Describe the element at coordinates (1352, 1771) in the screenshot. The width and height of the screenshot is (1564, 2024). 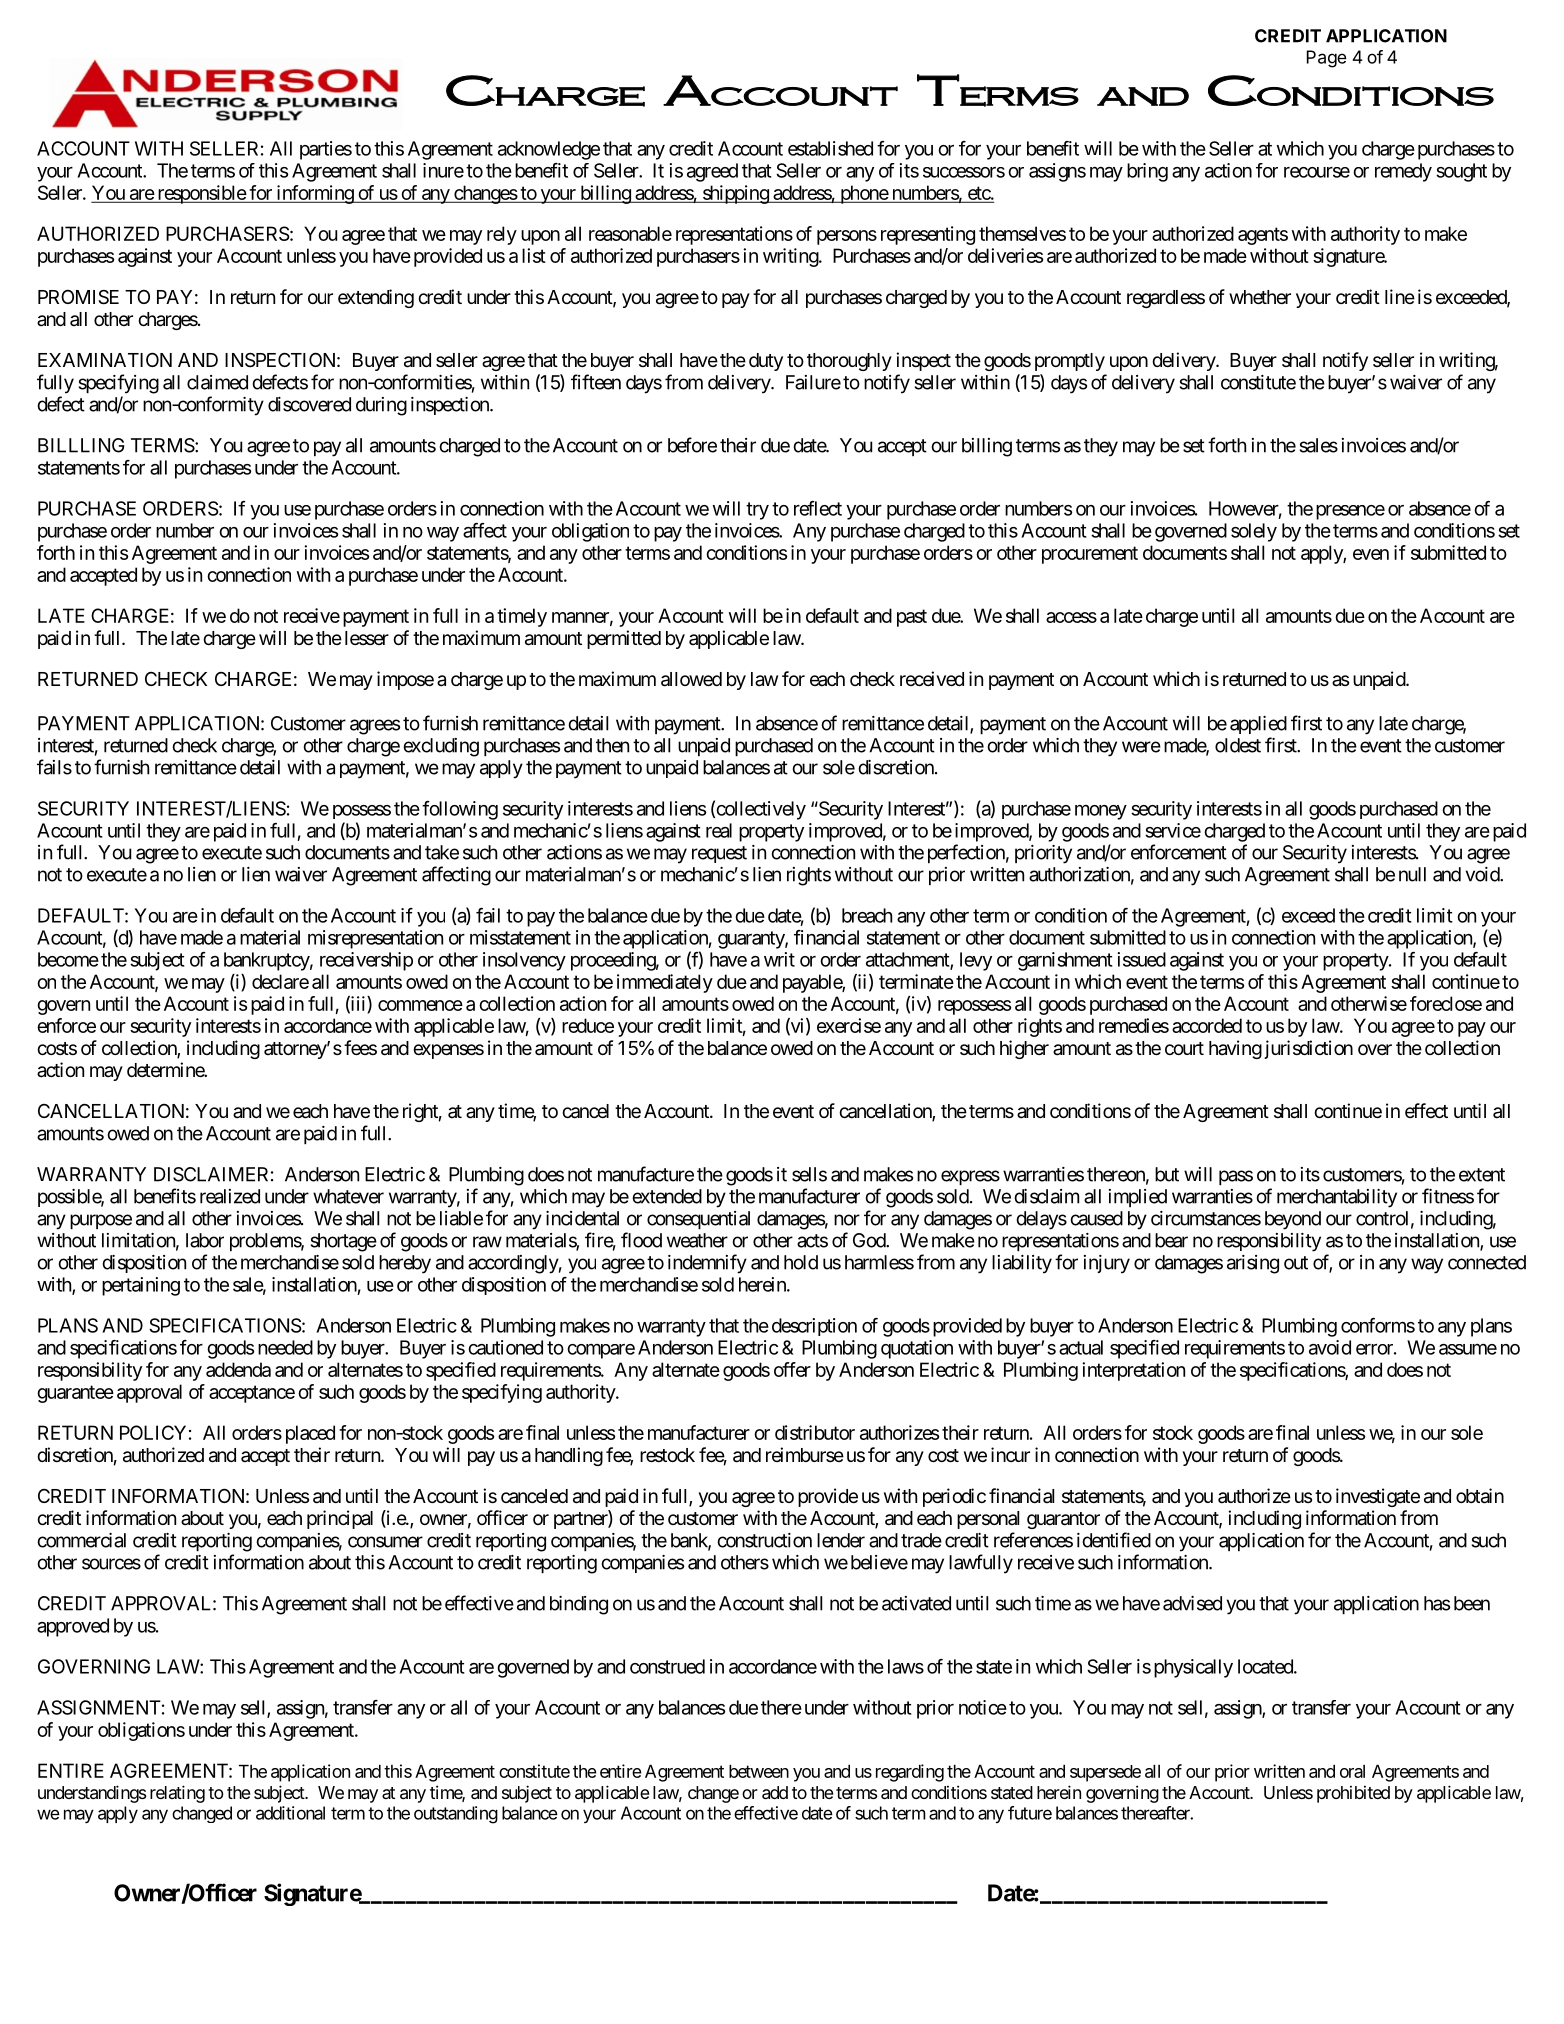
I see `oral` at that location.
